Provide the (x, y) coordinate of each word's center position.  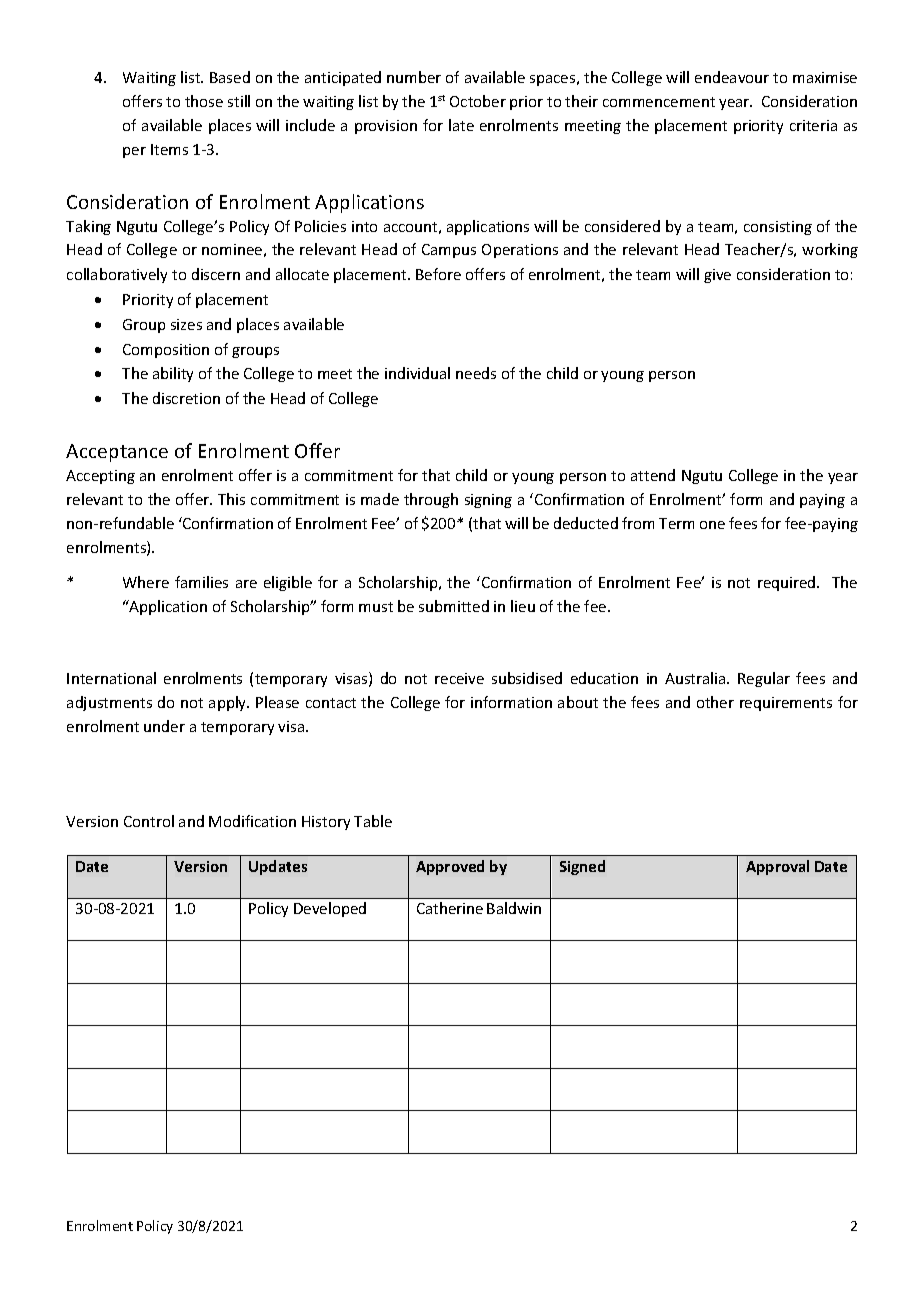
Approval (777, 867)
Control (149, 821)
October (478, 101)
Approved (450, 867)
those (204, 101)
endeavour (732, 77)
